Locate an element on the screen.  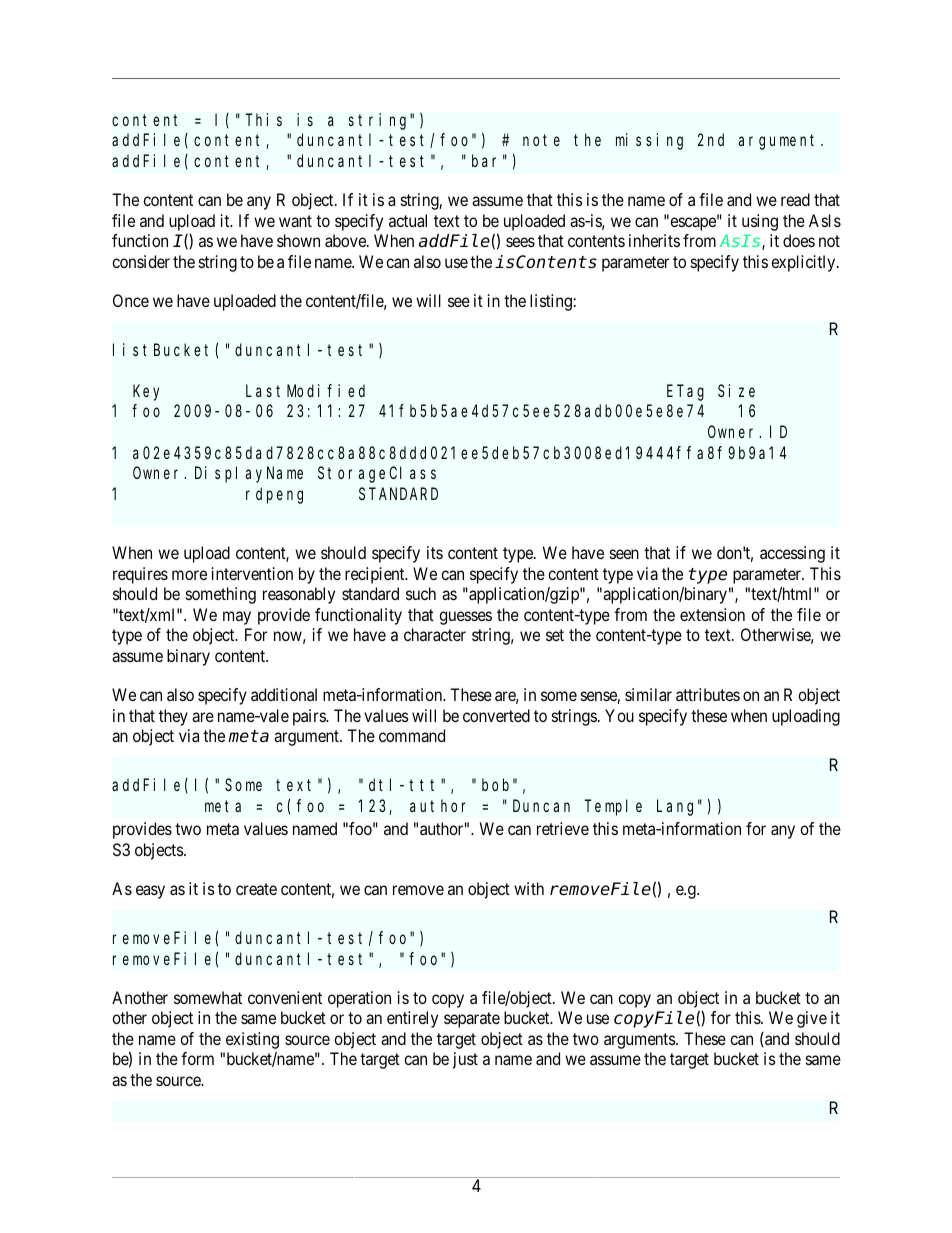
Once is located at coordinates (131, 300).
